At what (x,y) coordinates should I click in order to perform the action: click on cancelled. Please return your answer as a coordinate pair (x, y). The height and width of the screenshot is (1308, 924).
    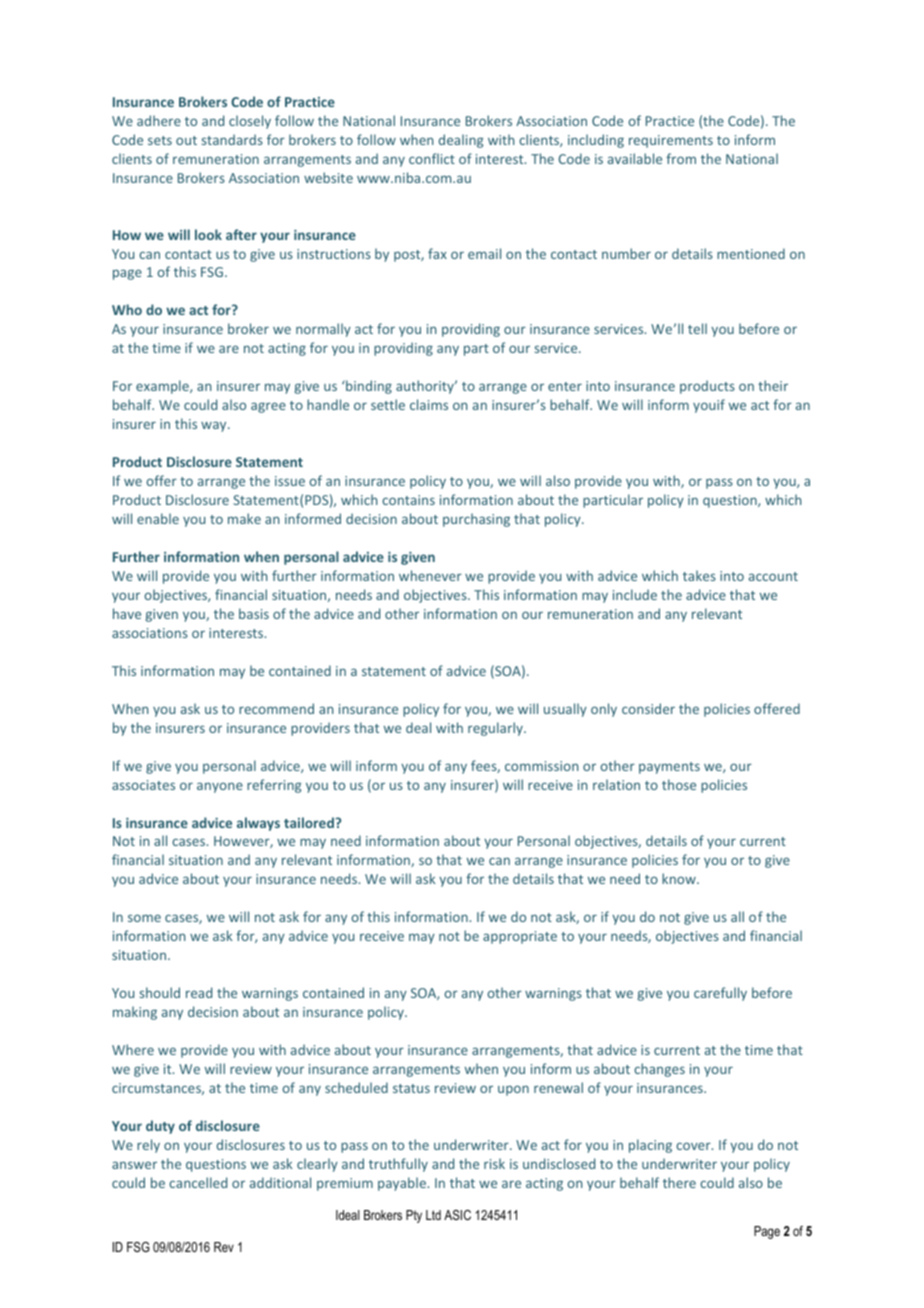
    Looking at the image, I should click on (198, 1182).
